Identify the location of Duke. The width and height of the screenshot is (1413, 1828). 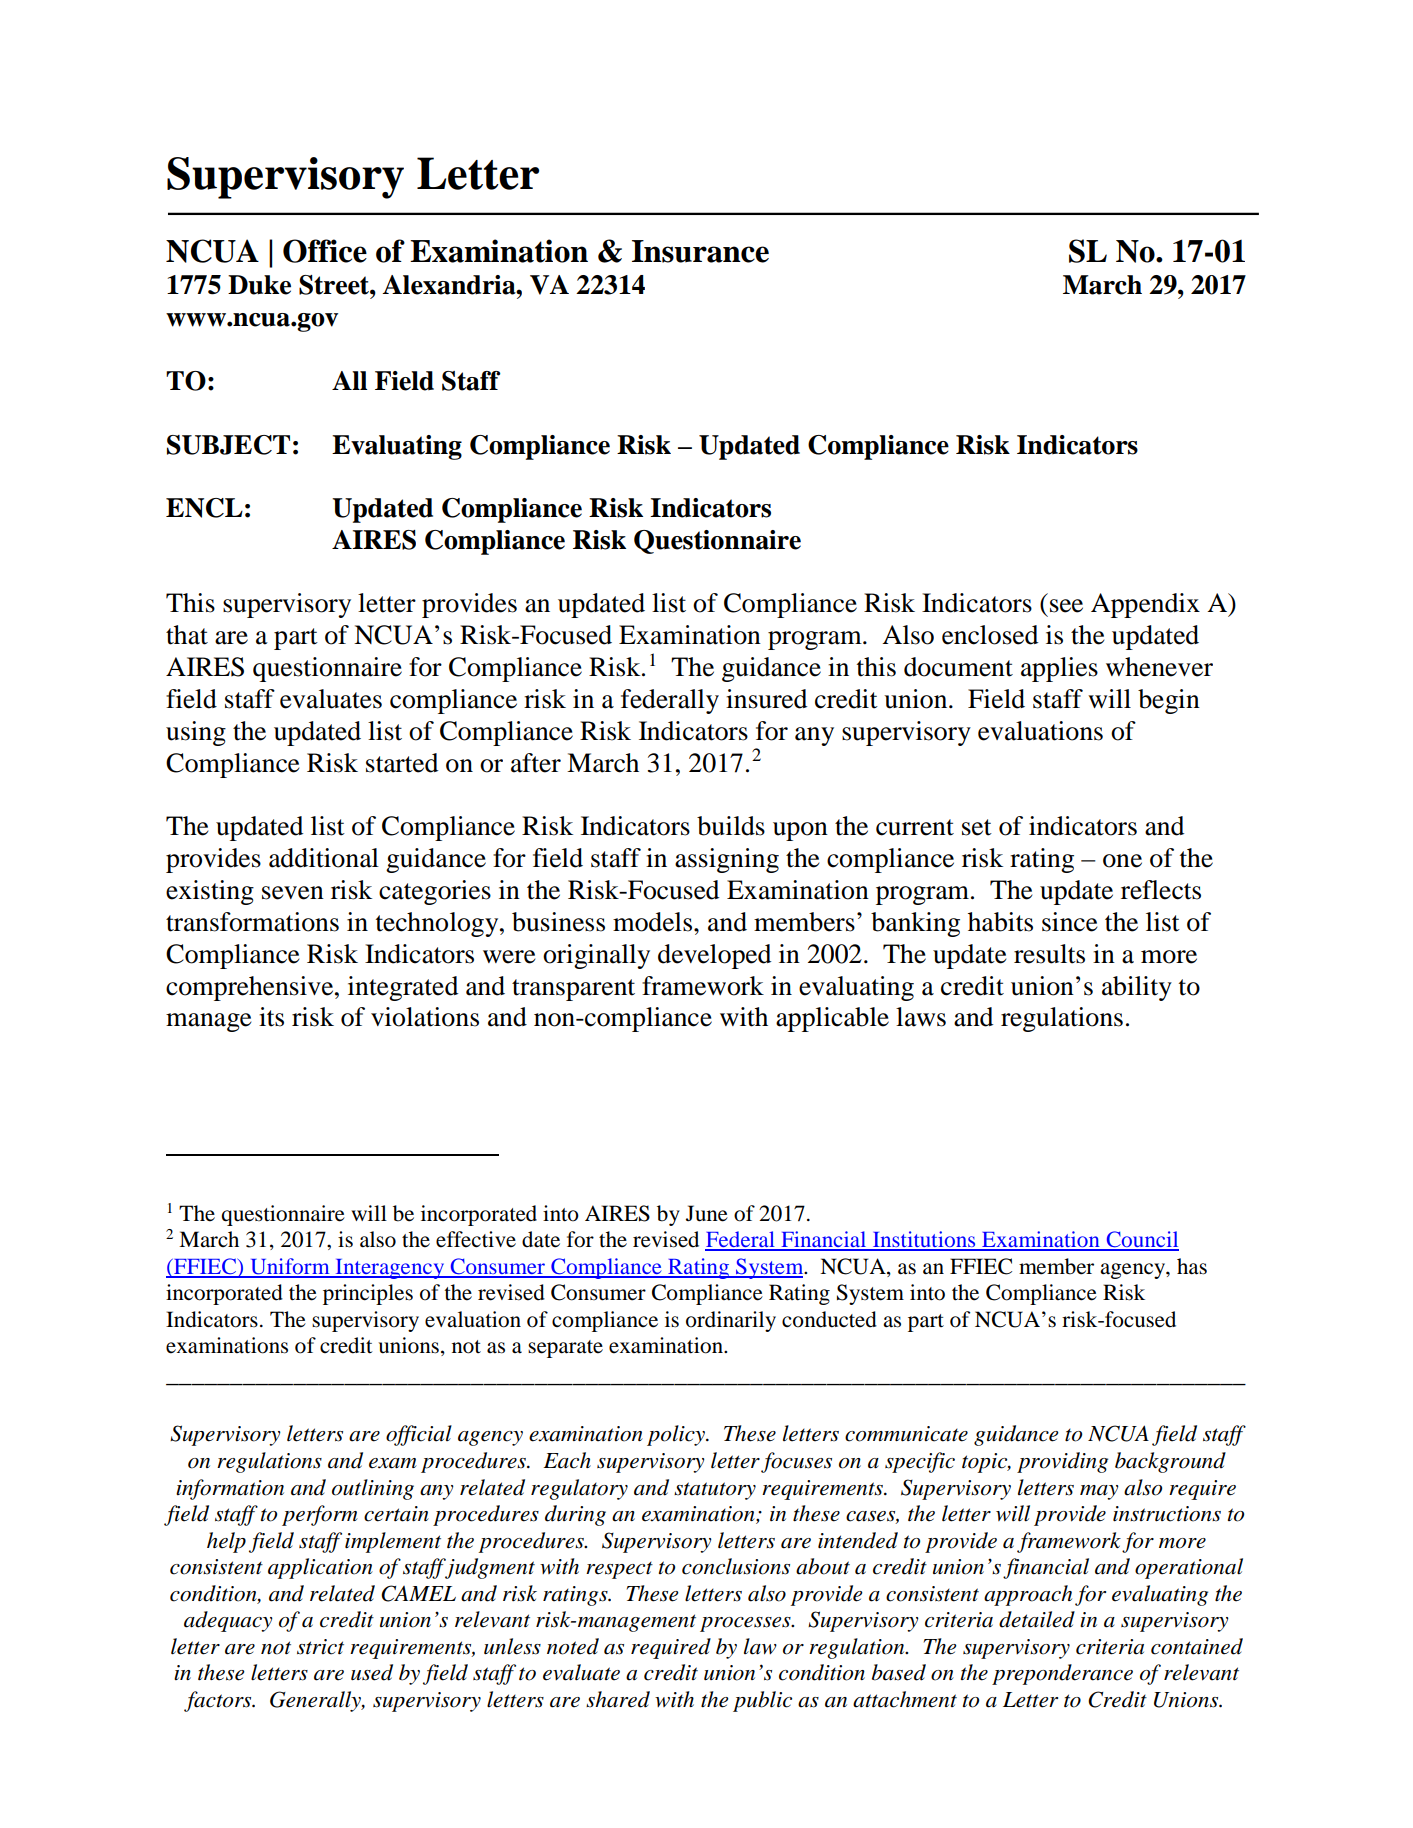
(259, 285).
